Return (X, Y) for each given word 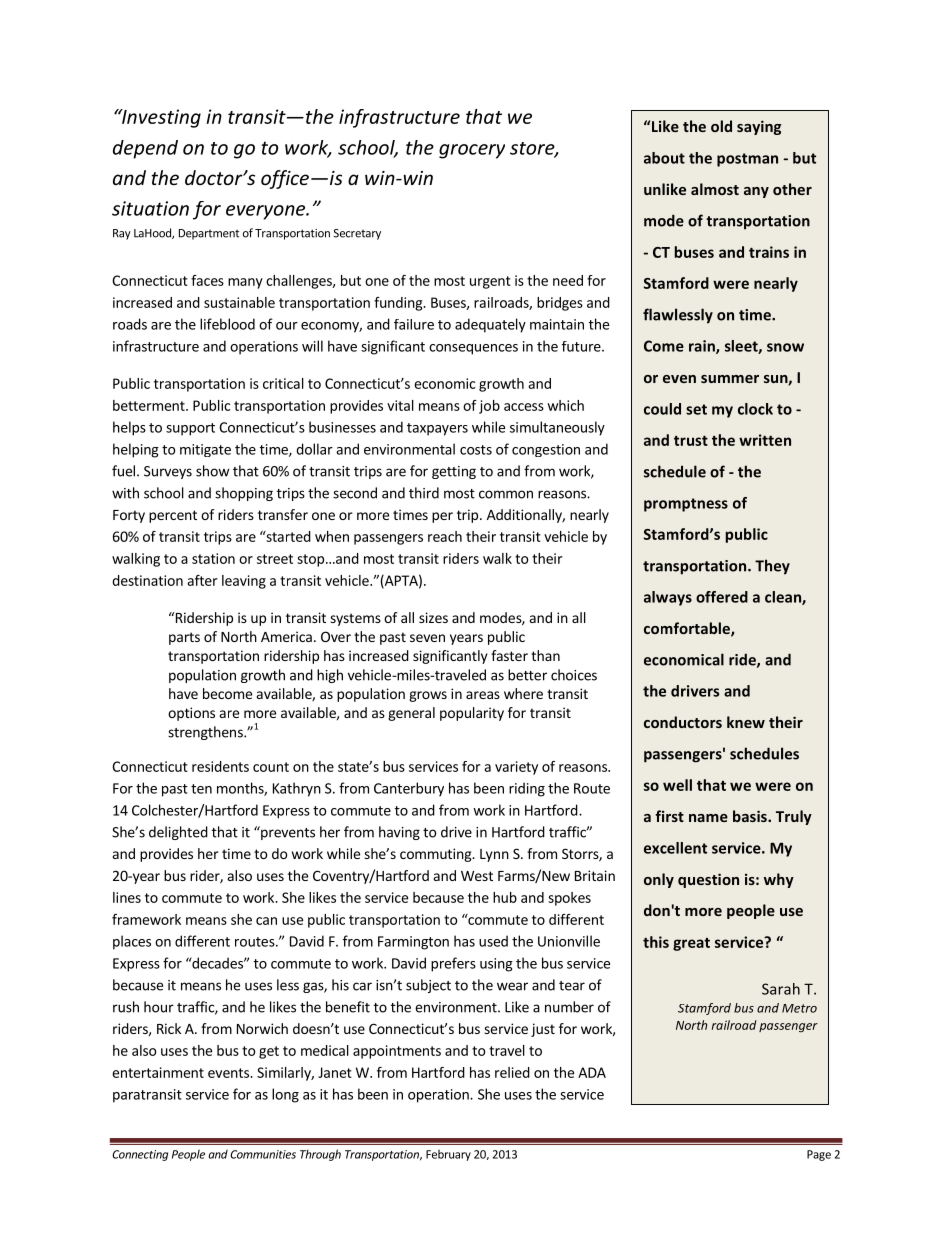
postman (747, 160)
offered (722, 597)
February (448, 1155)
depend (145, 149)
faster (509, 655)
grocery (472, 151)
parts (184, 638)
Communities (263, 1154)
